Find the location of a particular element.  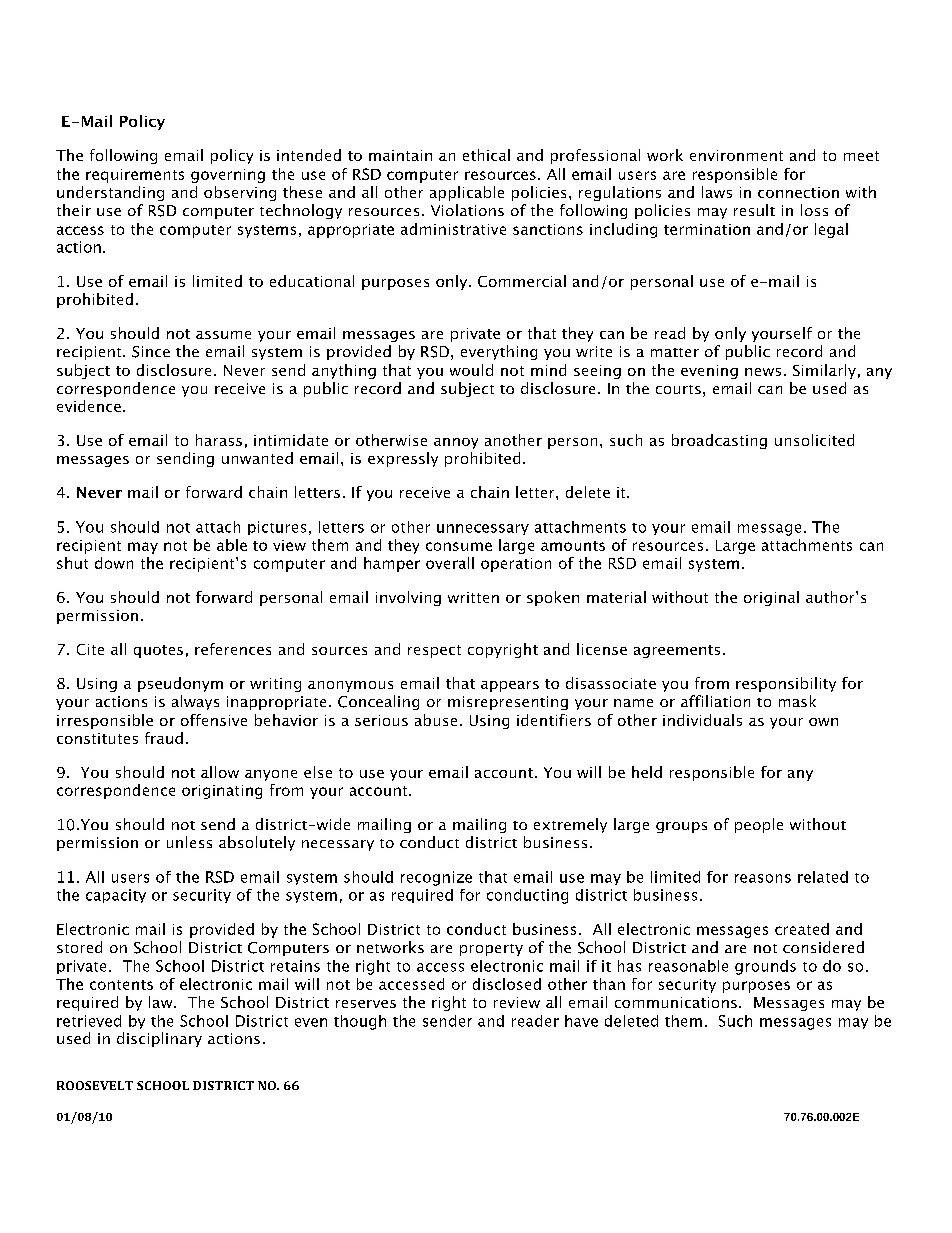

connection is located at coordinates (798, 192).
